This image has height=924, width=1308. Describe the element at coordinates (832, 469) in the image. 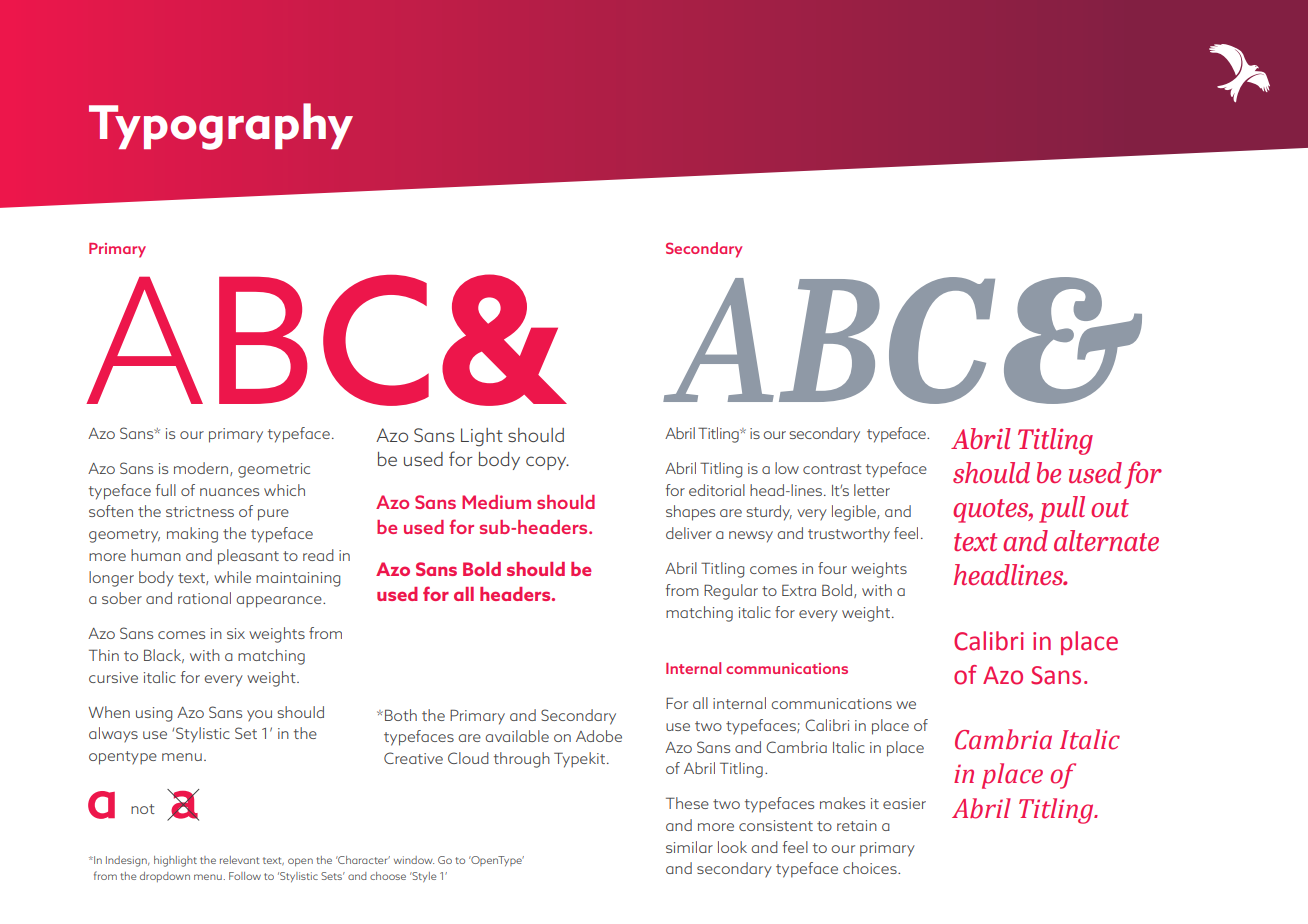

I see `contrast` at that location.
